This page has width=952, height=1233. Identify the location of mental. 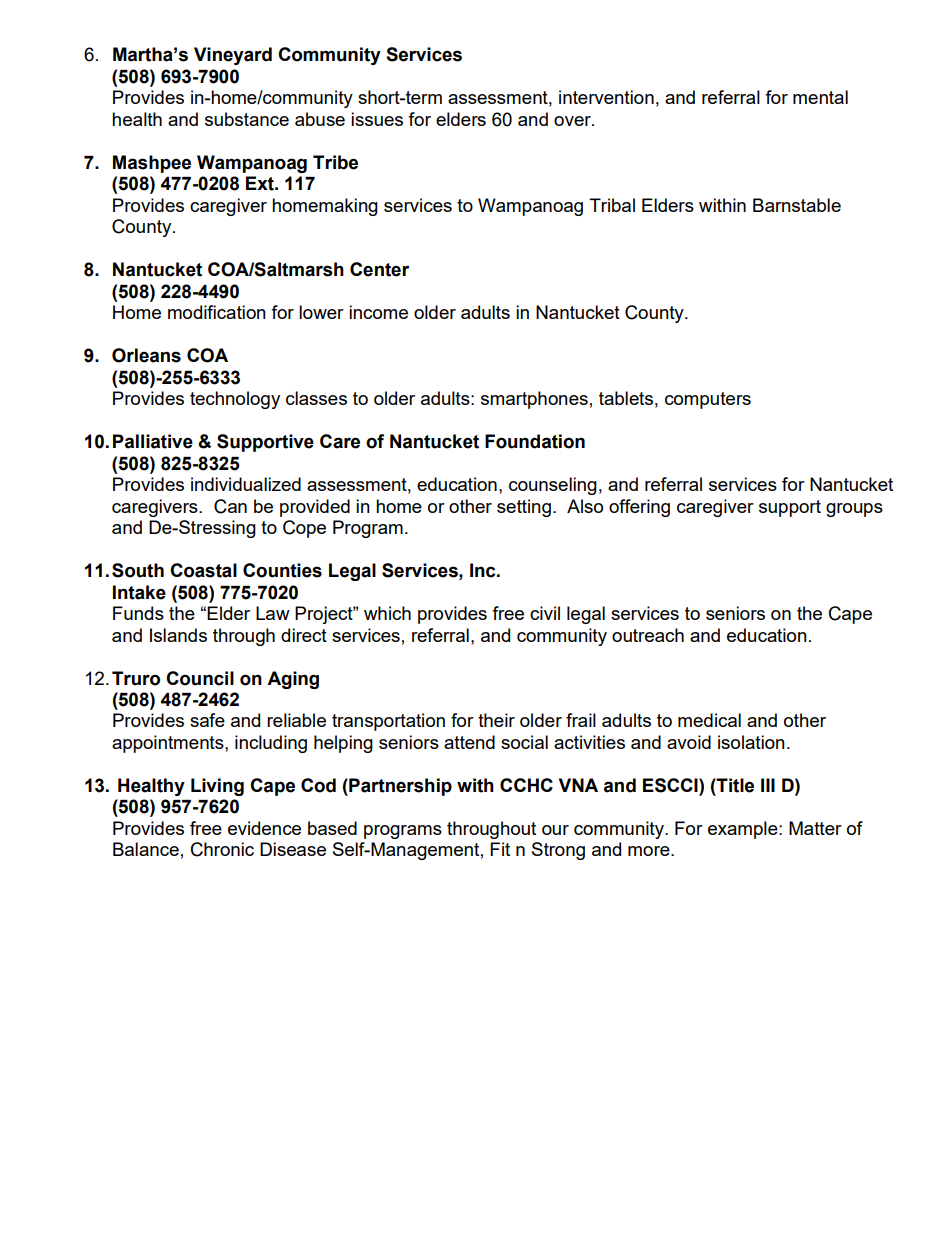
(820, 97).
